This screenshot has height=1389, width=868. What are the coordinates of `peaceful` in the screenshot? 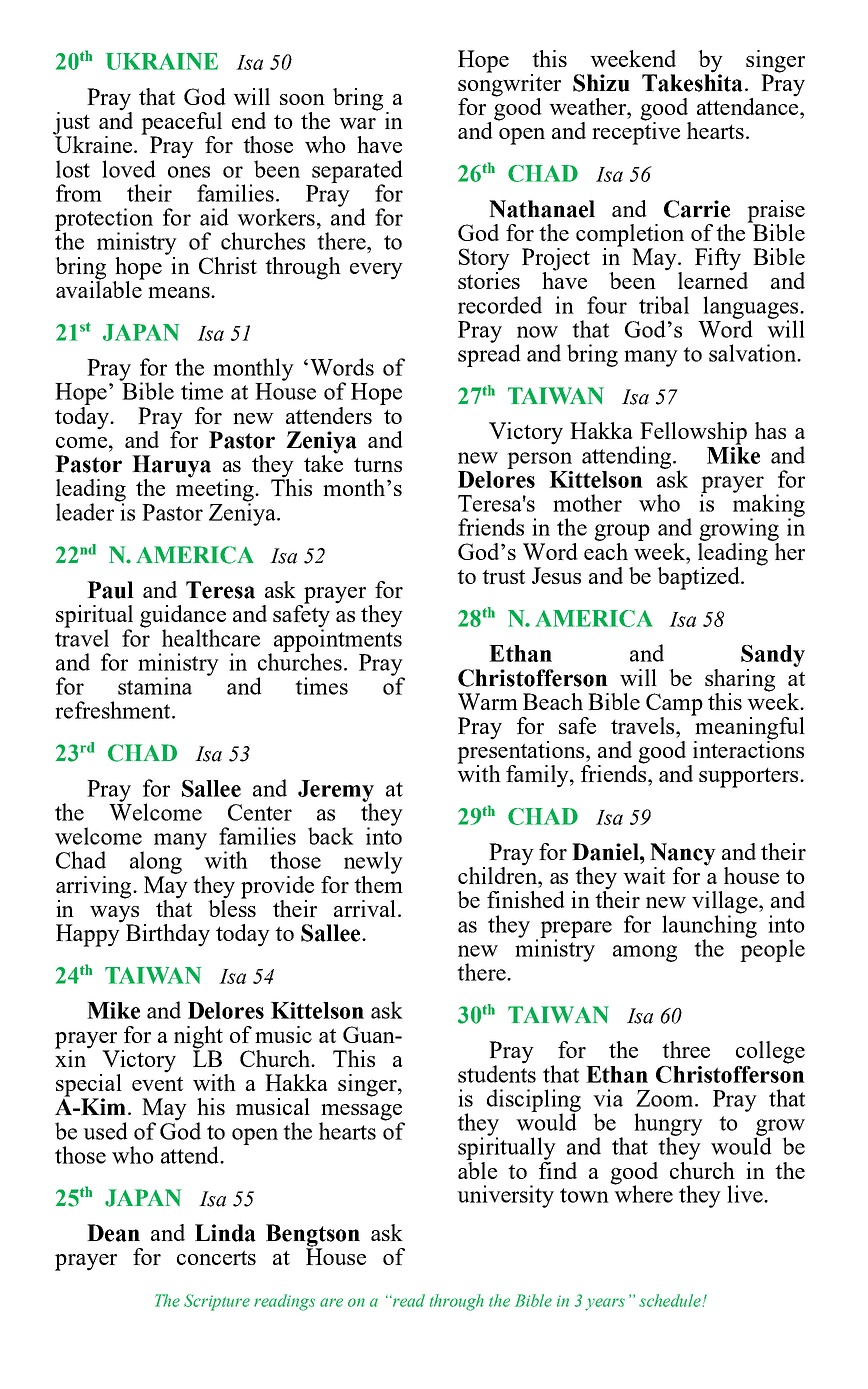 It's located at (181, 124).
